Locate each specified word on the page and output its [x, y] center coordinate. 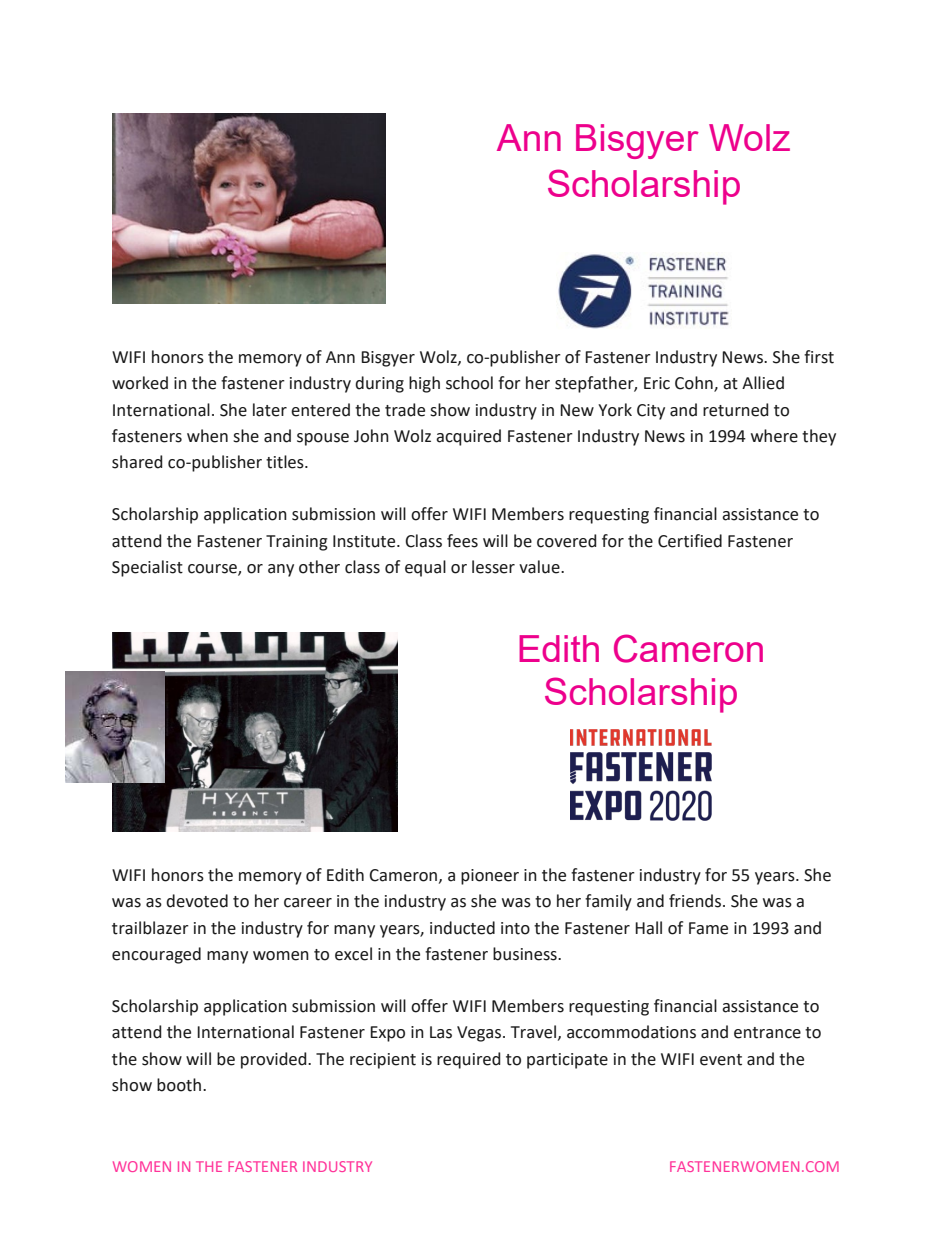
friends [696, 901]
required [469, 1060]
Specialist [147, 568]
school [469, 383]
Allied [763, 383]
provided [275, 1060]
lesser [493, 567]
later [270, 410]
